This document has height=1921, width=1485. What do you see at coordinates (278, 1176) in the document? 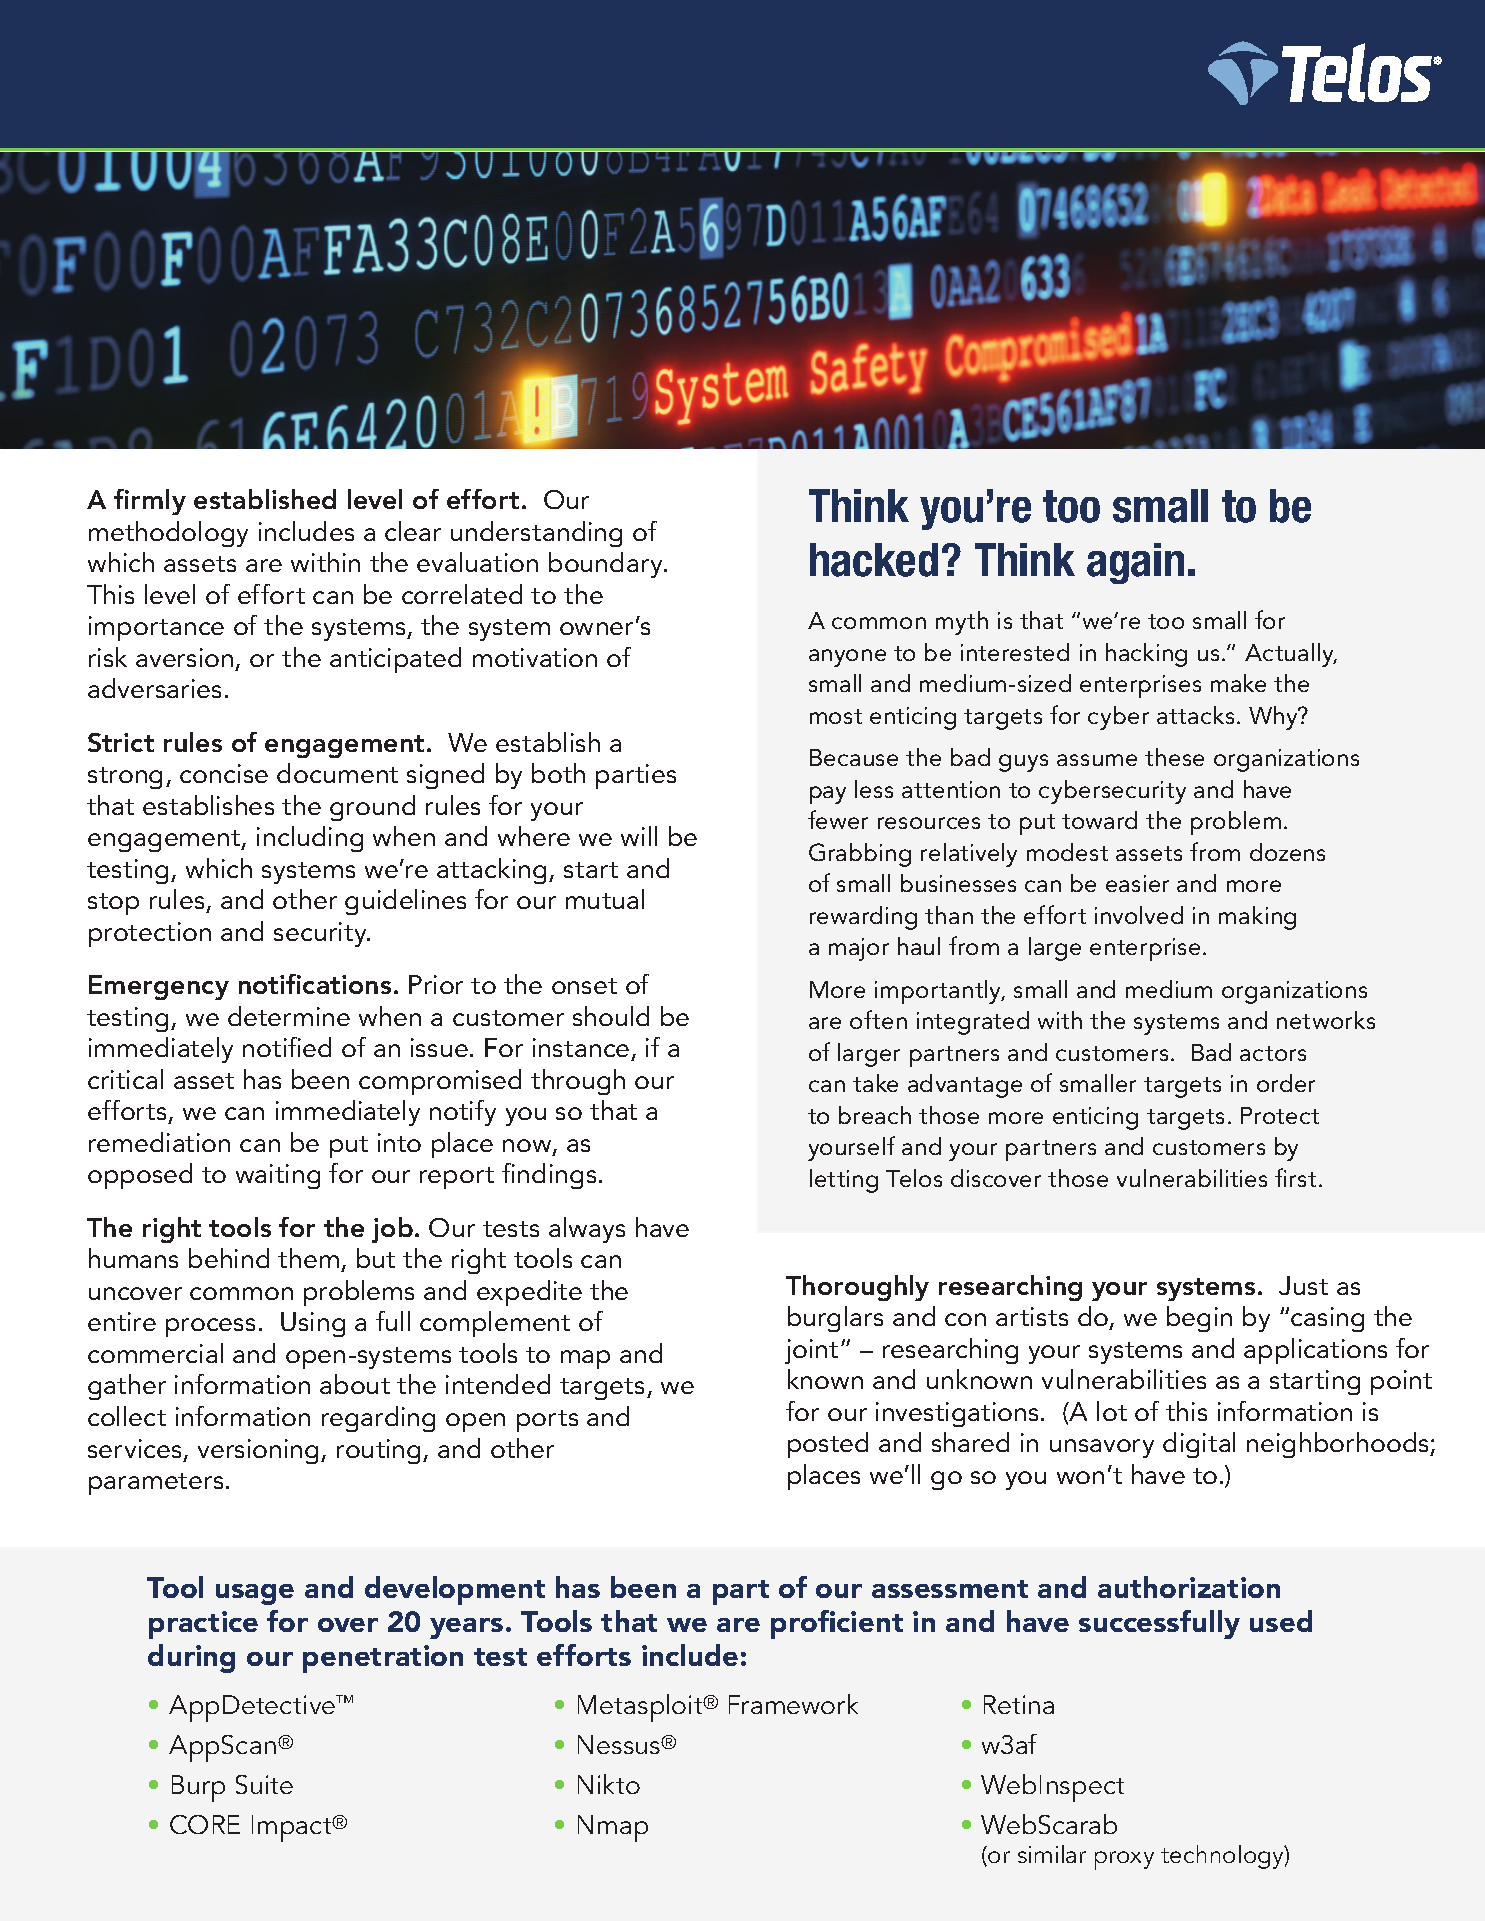
I see `waiting` at bounding box center [278, 1176].
